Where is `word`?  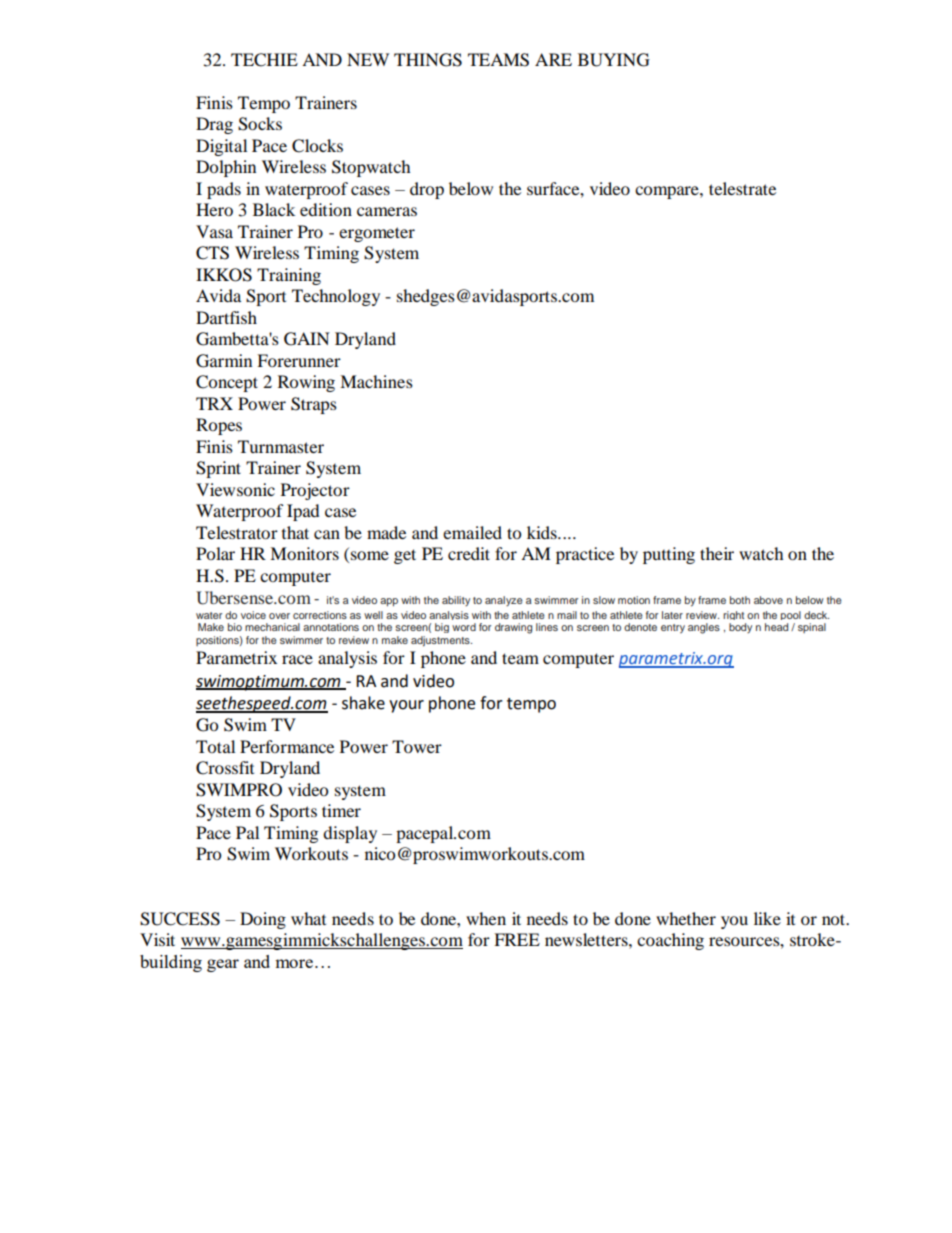 word is located at coordinates (464, 627).
